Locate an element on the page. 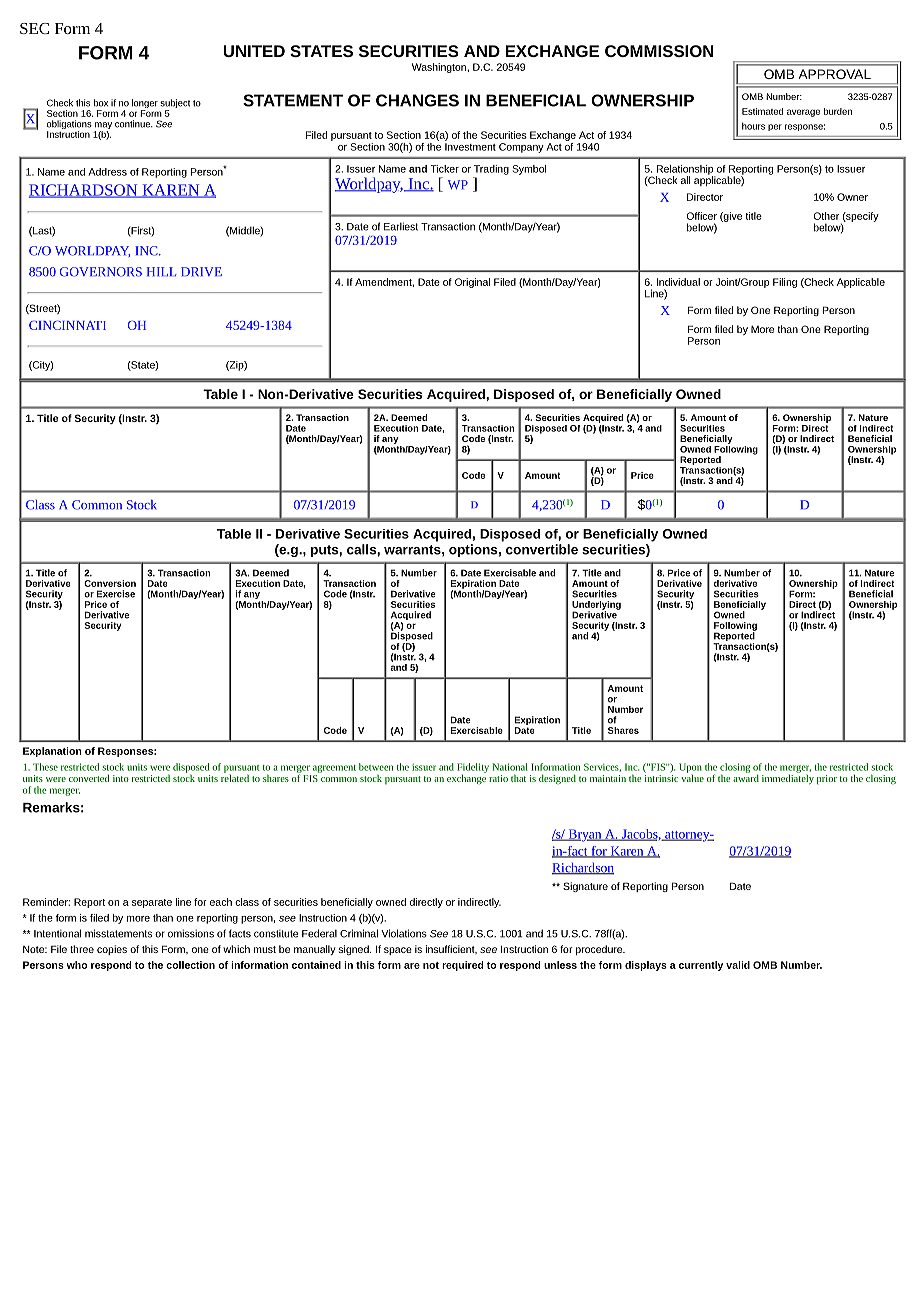 The image size is (924, 1308). Violations is located at coordinates (404, 933).
